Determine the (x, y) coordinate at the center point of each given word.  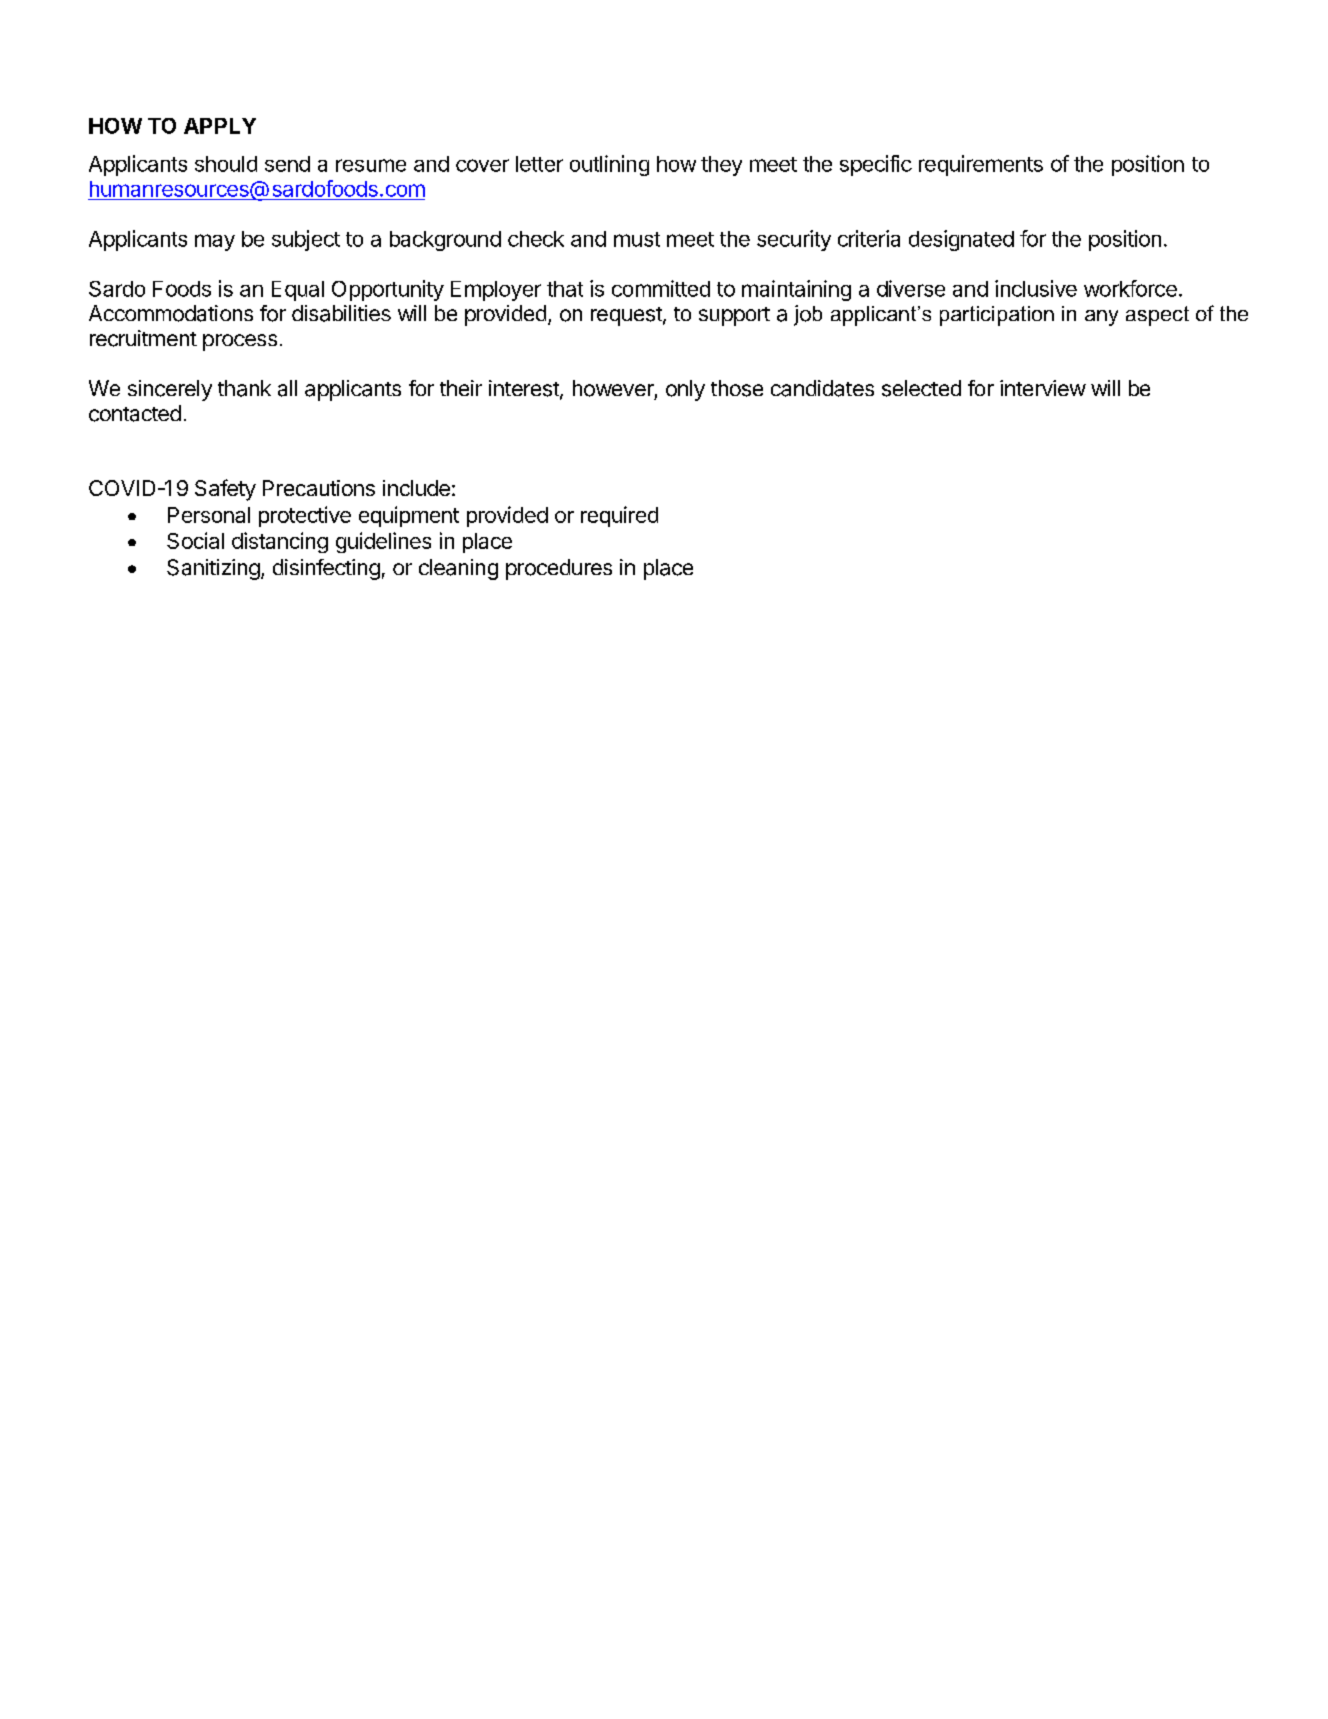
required (619, 516)
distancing (280, 542)
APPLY (220, 126)
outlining (609, 165)
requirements (981, 165)
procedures (559, 569)
